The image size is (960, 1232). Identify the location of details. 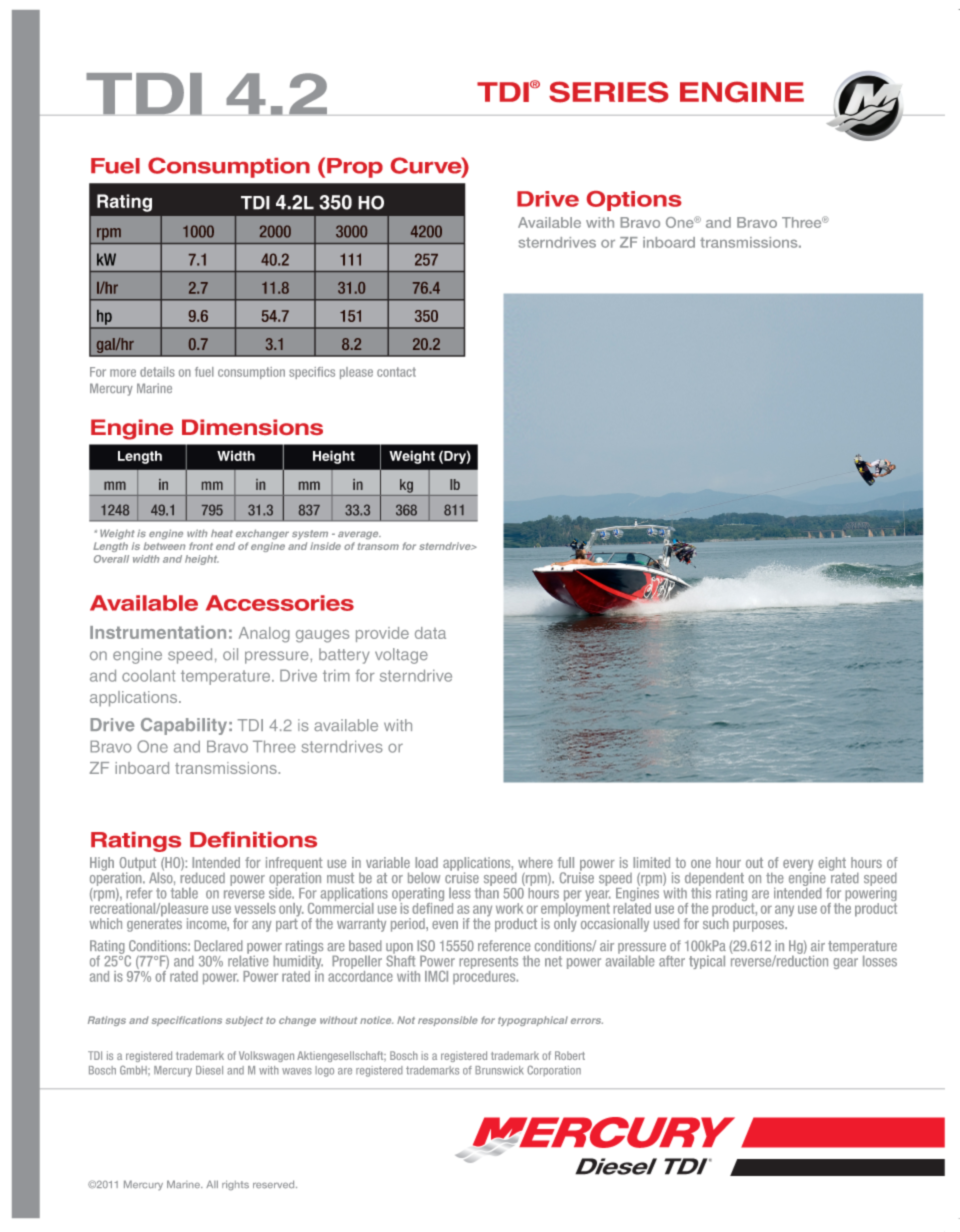
(157, 372).
